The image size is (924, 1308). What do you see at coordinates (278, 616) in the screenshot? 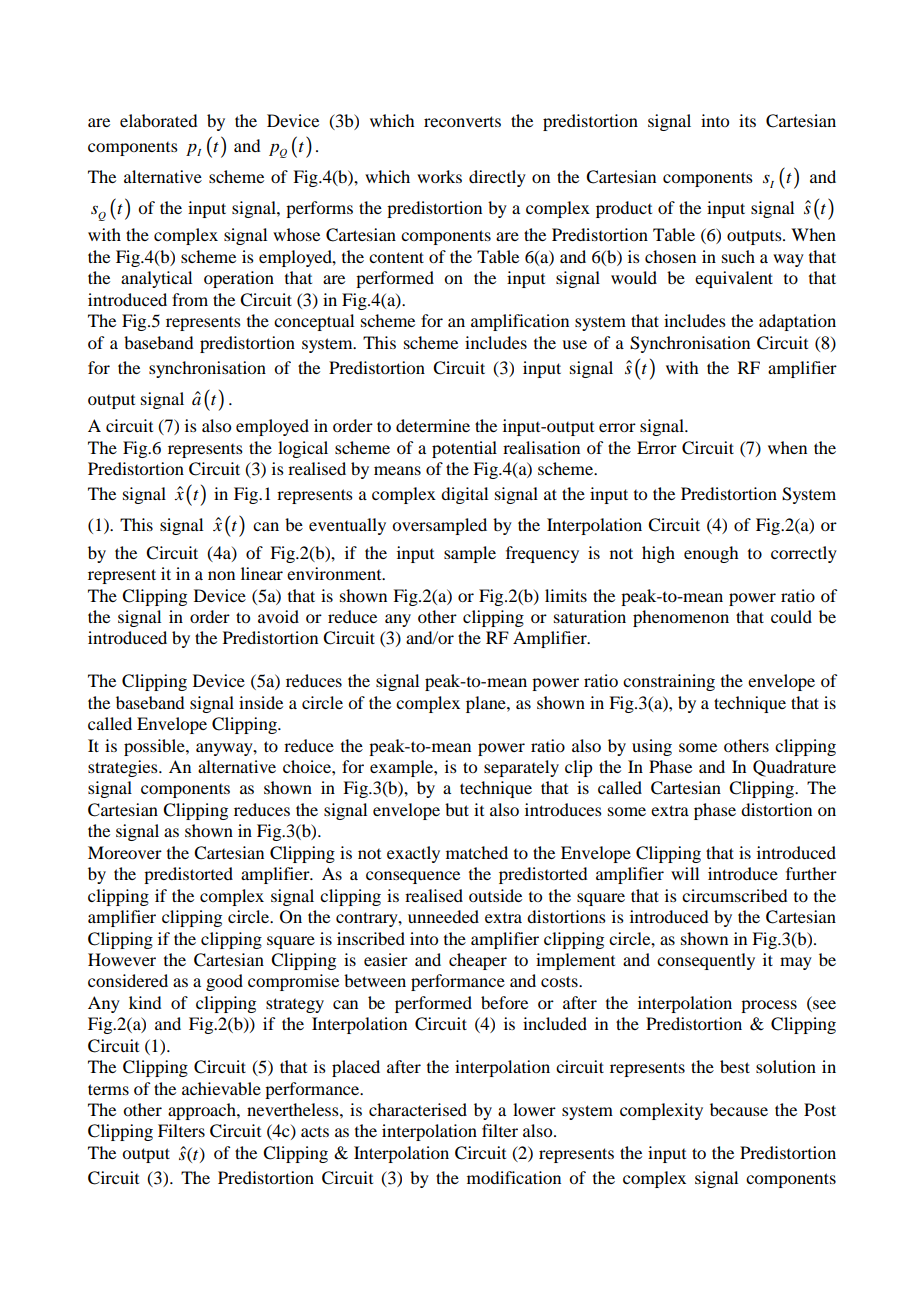
I see `avoid` at bounding box center [278, 616].
